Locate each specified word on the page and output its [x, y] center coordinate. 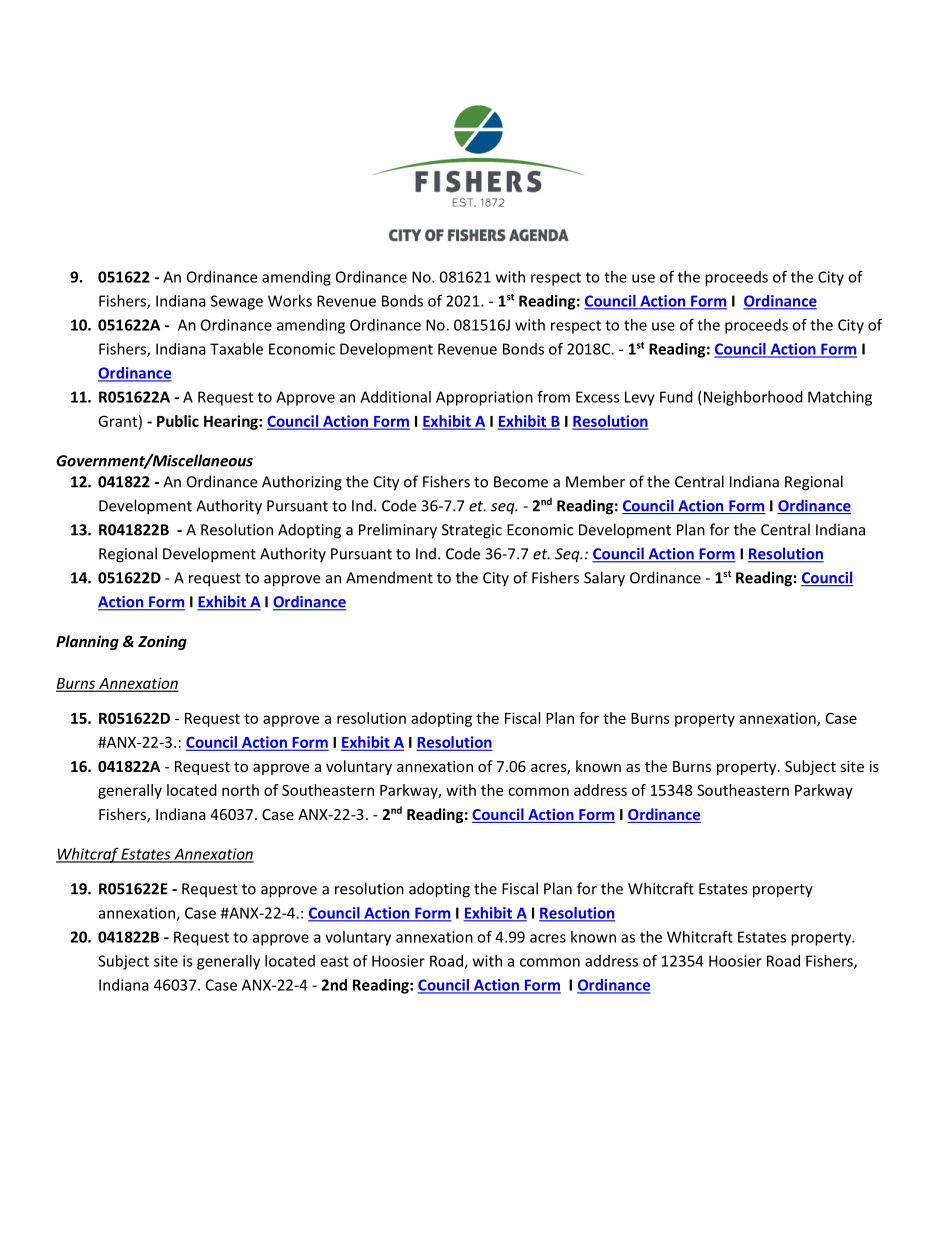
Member [595, 481]
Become [521, 482]
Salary [604, 579]
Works [290, 301]
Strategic [472, 531]
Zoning [162, 642]
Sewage [237, 302]
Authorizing [302, 483]
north [240, 790]
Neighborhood [753, 398]
